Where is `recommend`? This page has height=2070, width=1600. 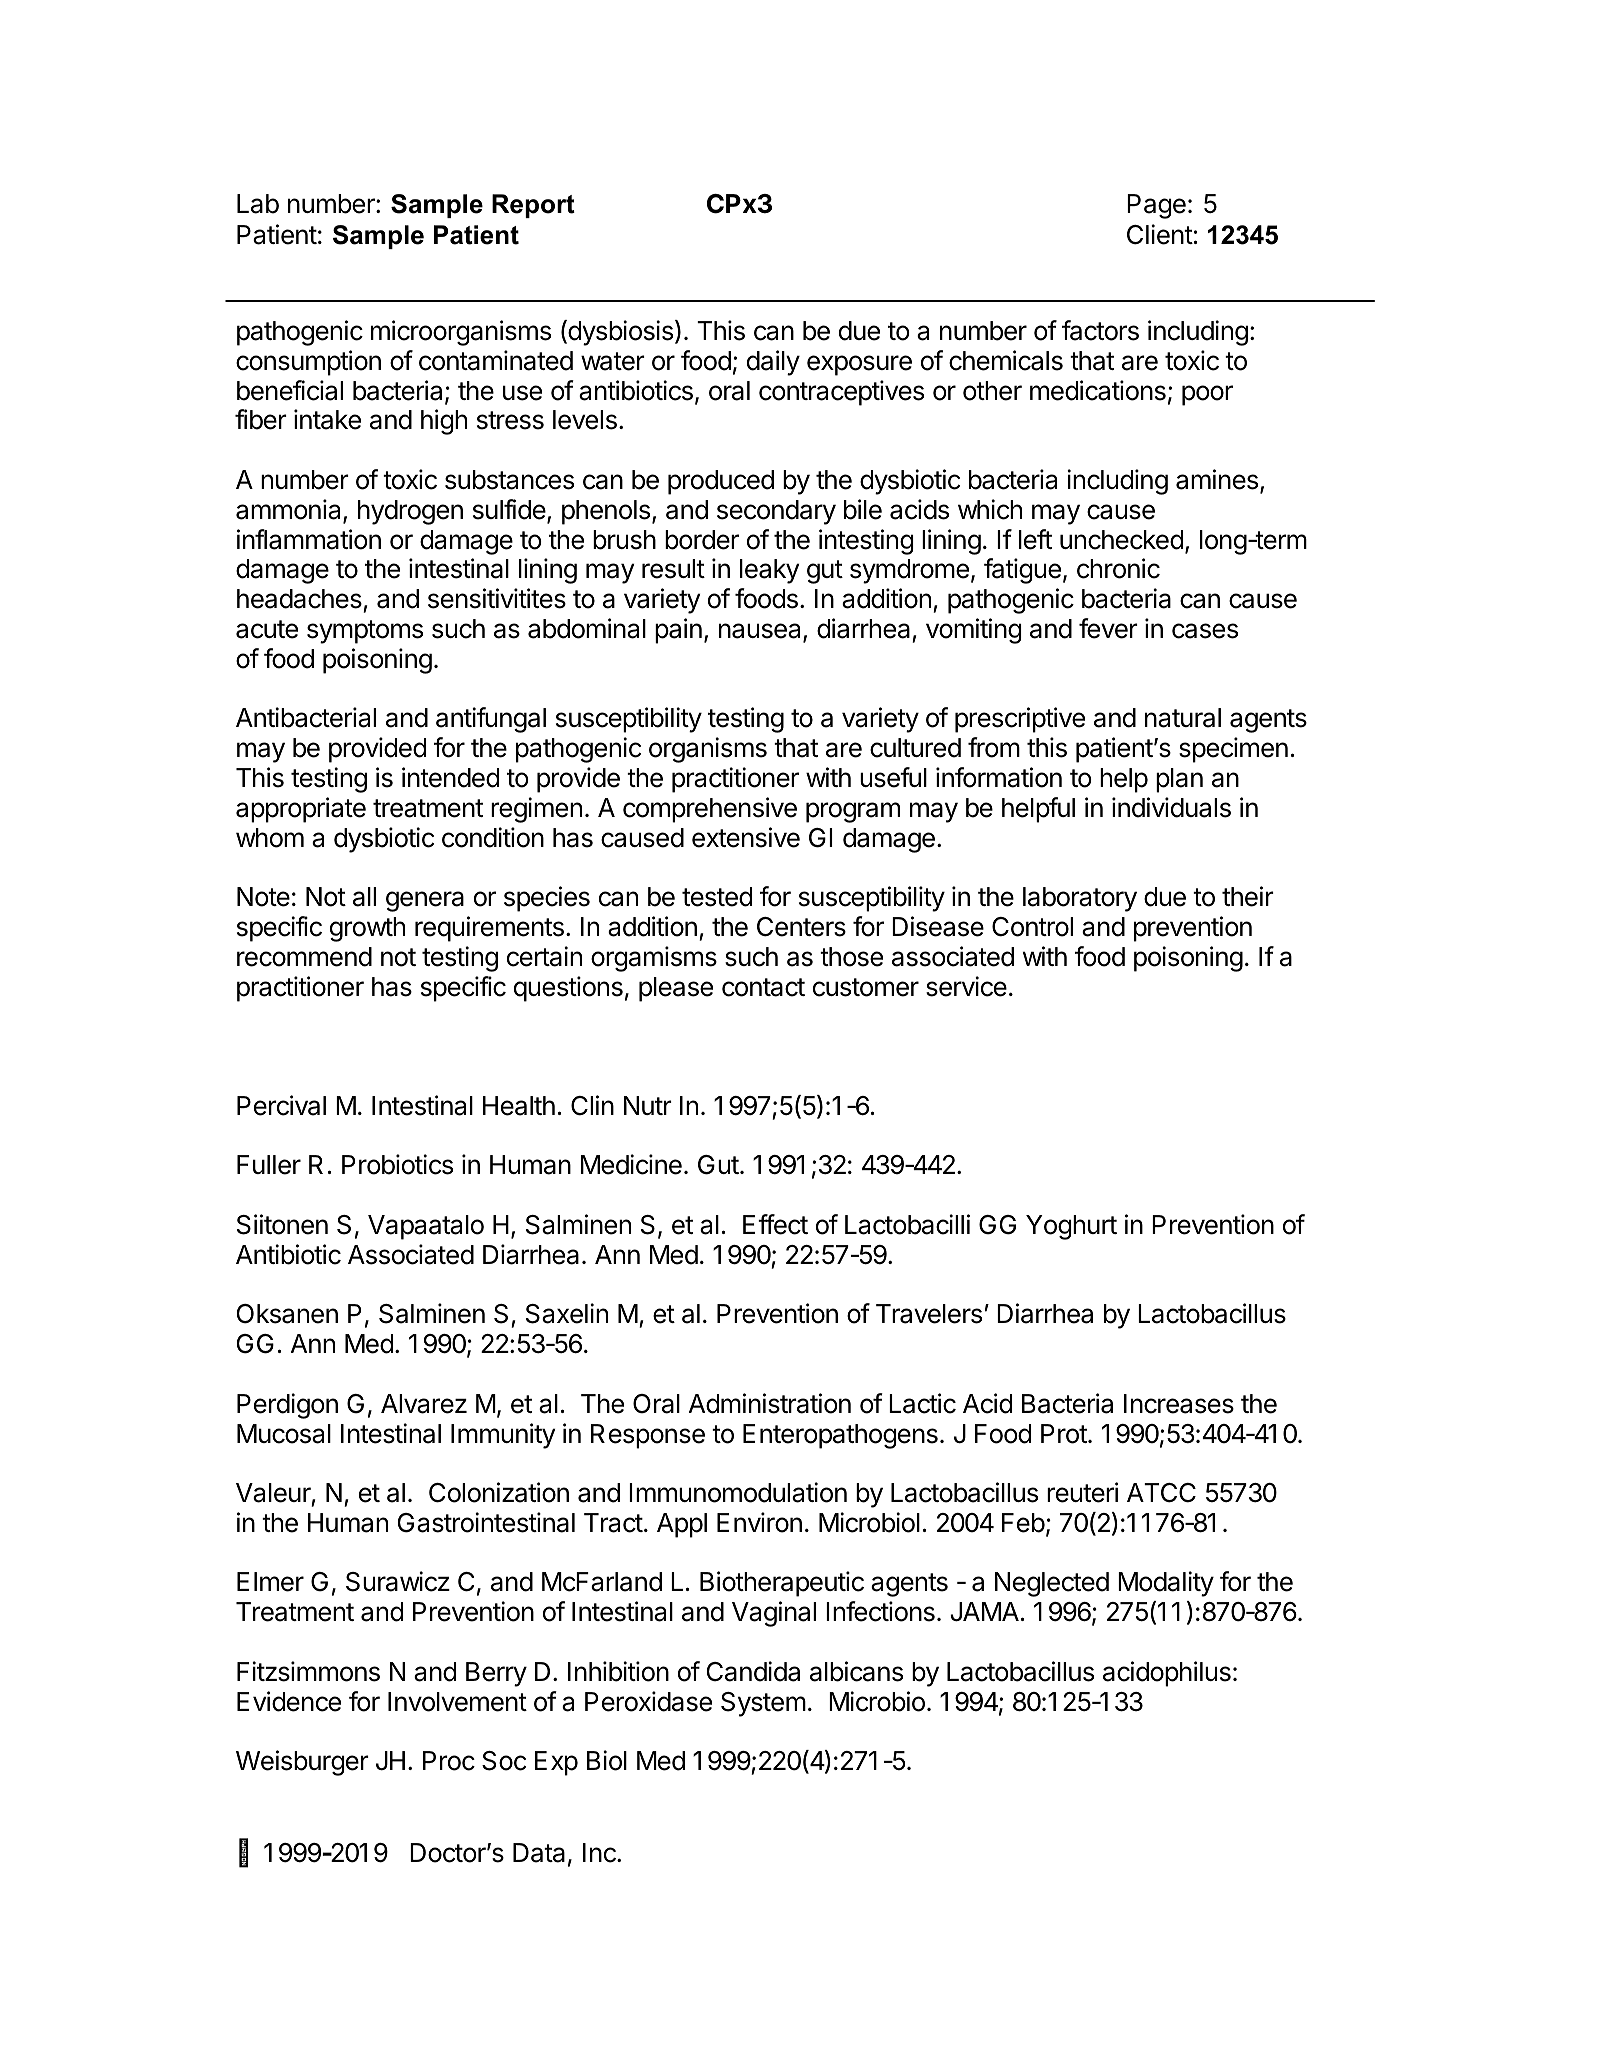 recommend is located at coordinates (304, 957).
